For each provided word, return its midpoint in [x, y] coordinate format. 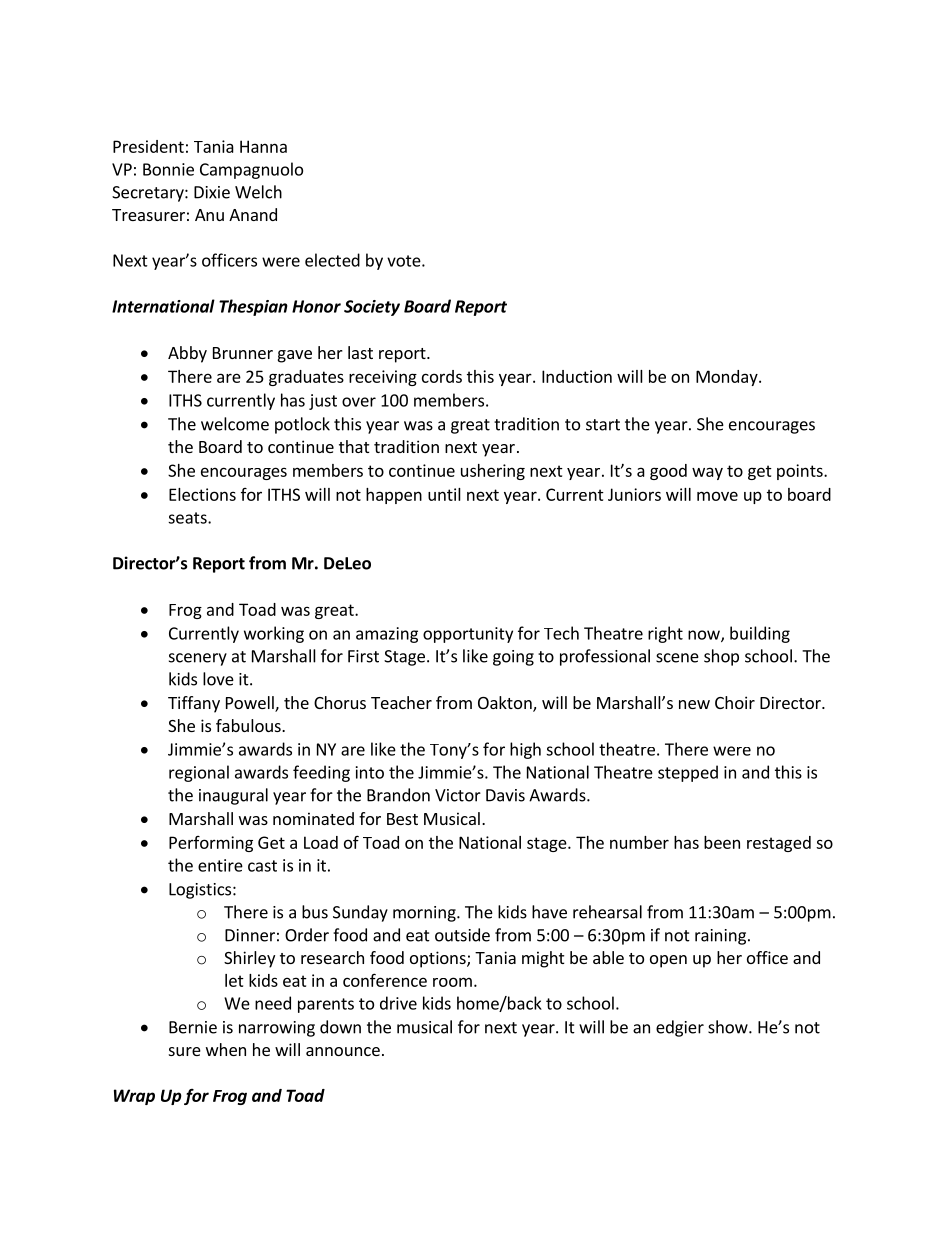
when [226, 1049]
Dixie [212, 192]
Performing [211, 844]
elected [332, 260]
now [705, 636]
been [722, 842]
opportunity [468, 635]
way [707, 473]
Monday [728, 378]
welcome [235, 424]
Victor [458, 795]
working [274, 634]
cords [442, 376]
